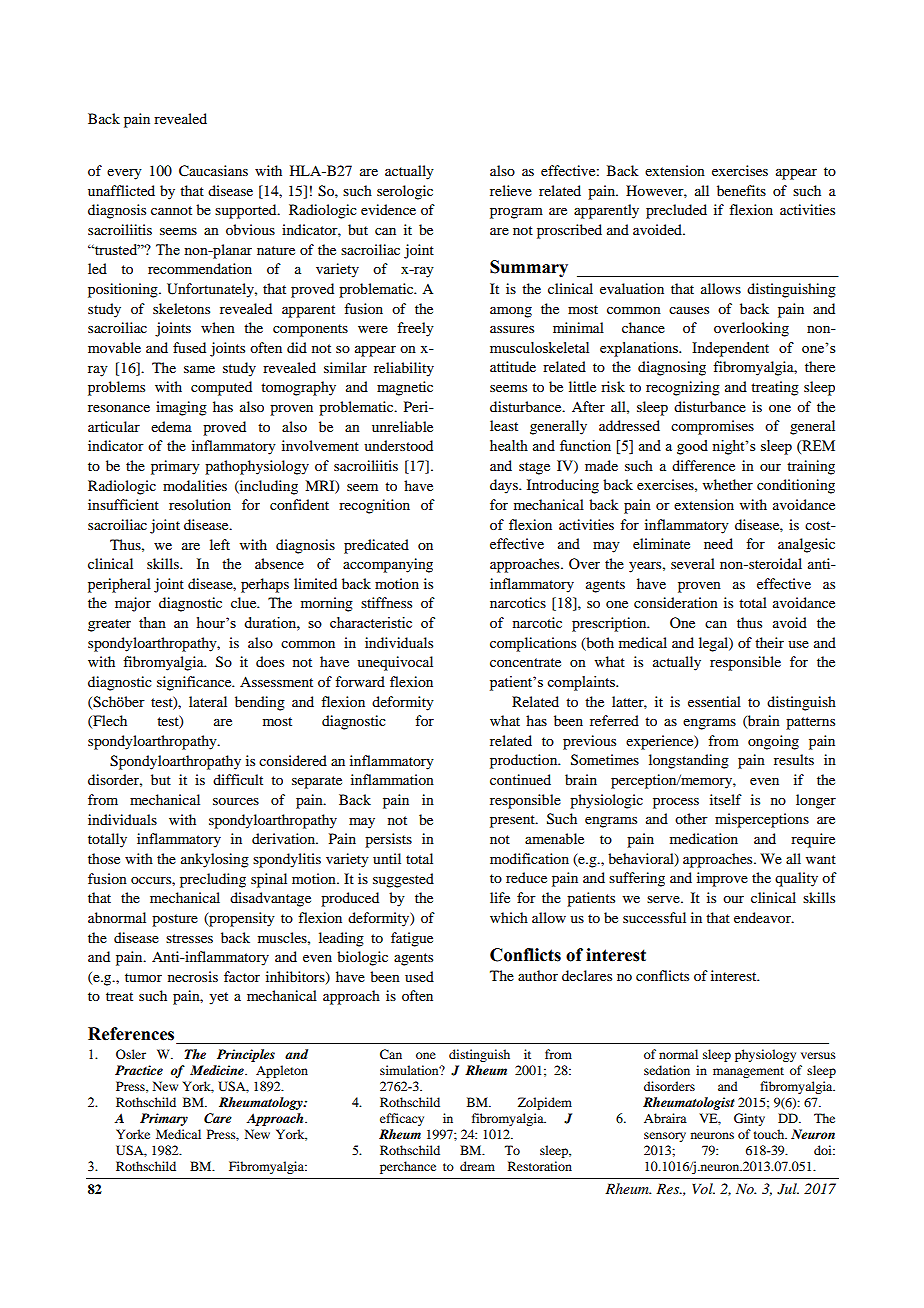 This document has height=1308, width=924. Describe the element at coordinates (171, 210) in the document. I see `cannot` at that location.
